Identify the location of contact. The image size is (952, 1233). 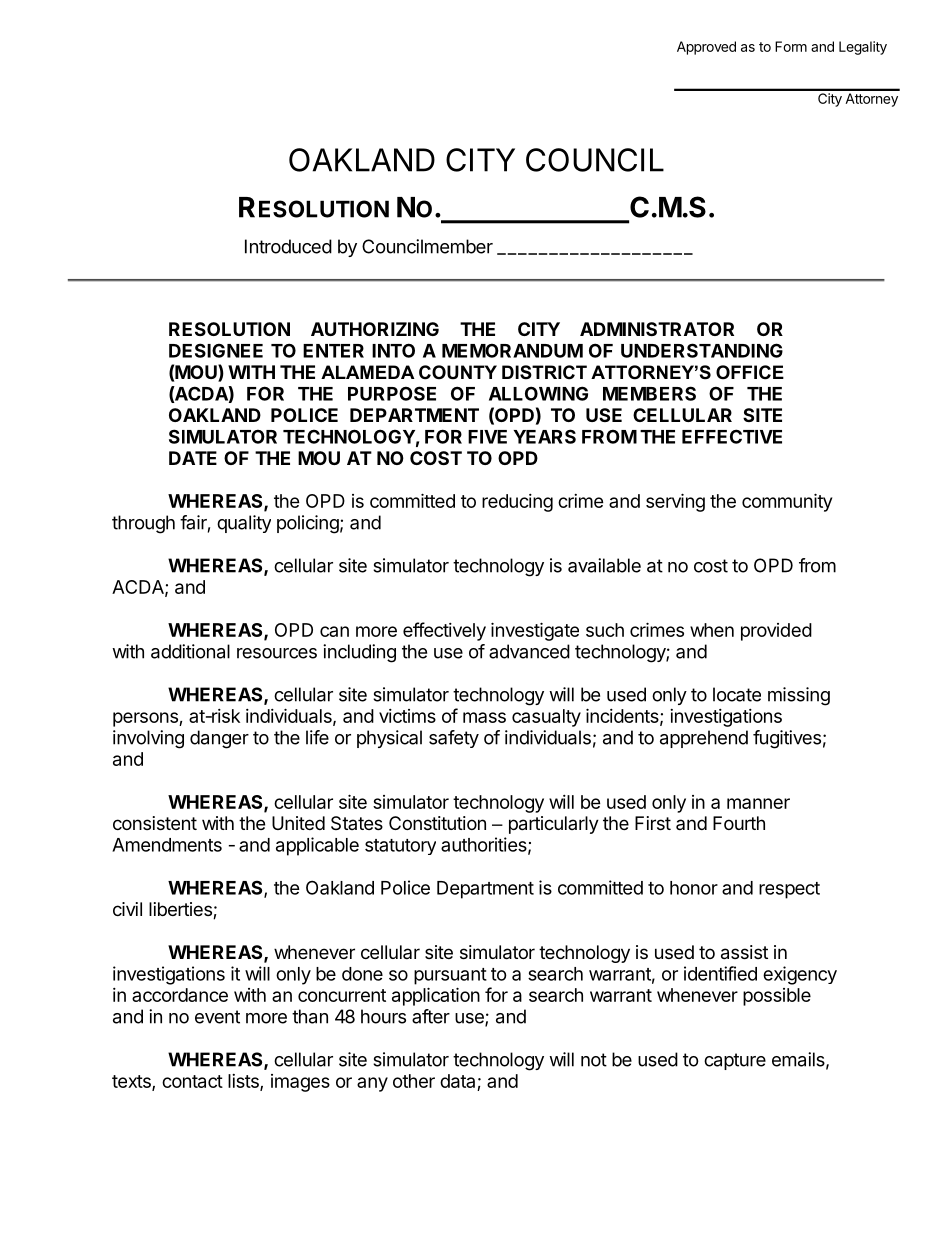
(192, 1081).
